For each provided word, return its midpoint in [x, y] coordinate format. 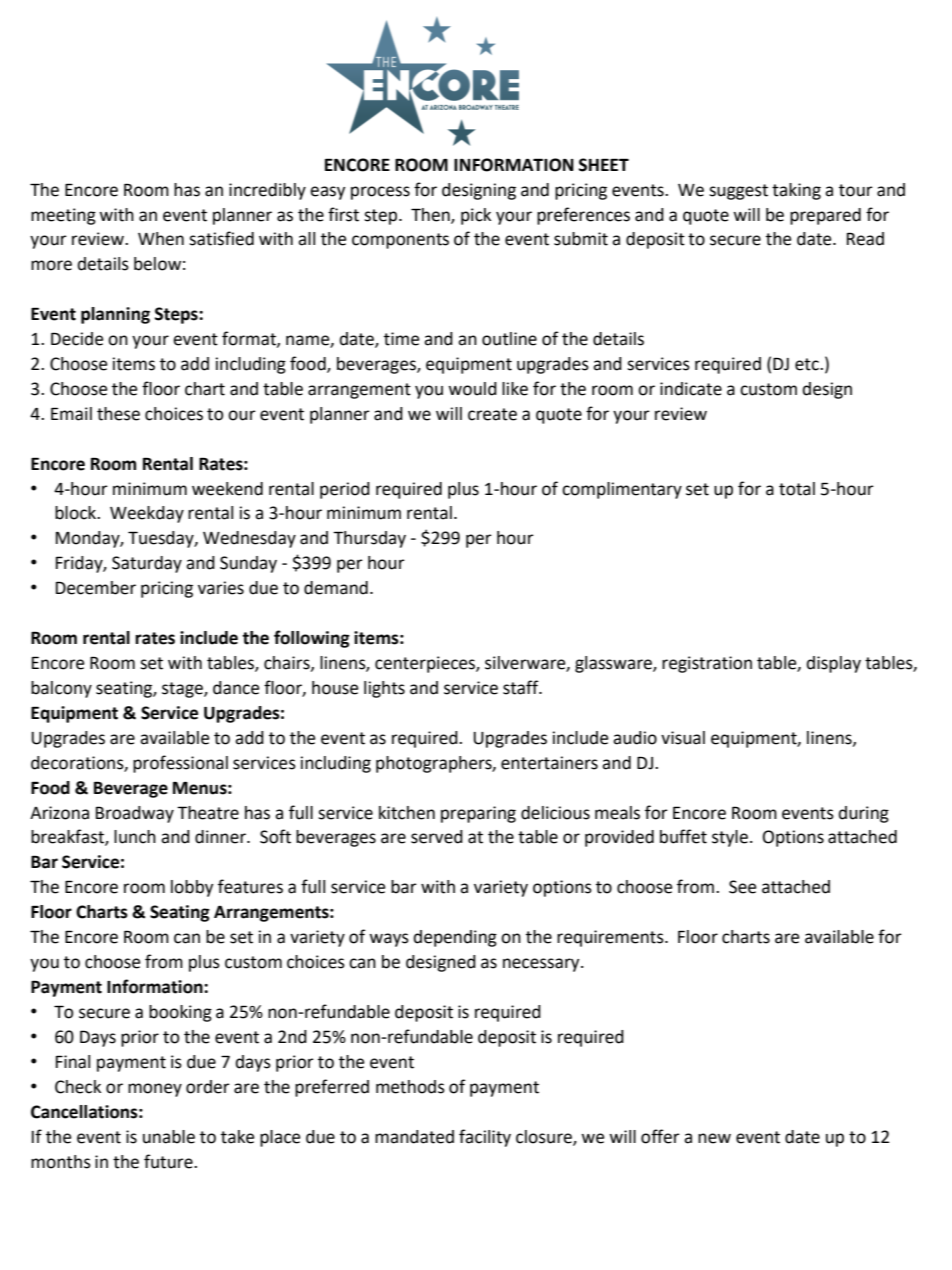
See [742, 887]
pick [476, 216]
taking [796, 191]
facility [485, 1138]
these [118, 414]
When [161, 239]
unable [169, 1137]
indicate [691, 389]
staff [522, 687]
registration [707, 664]
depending [455, 938]
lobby [192, 888]
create [492, 414]
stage [183, 690]
